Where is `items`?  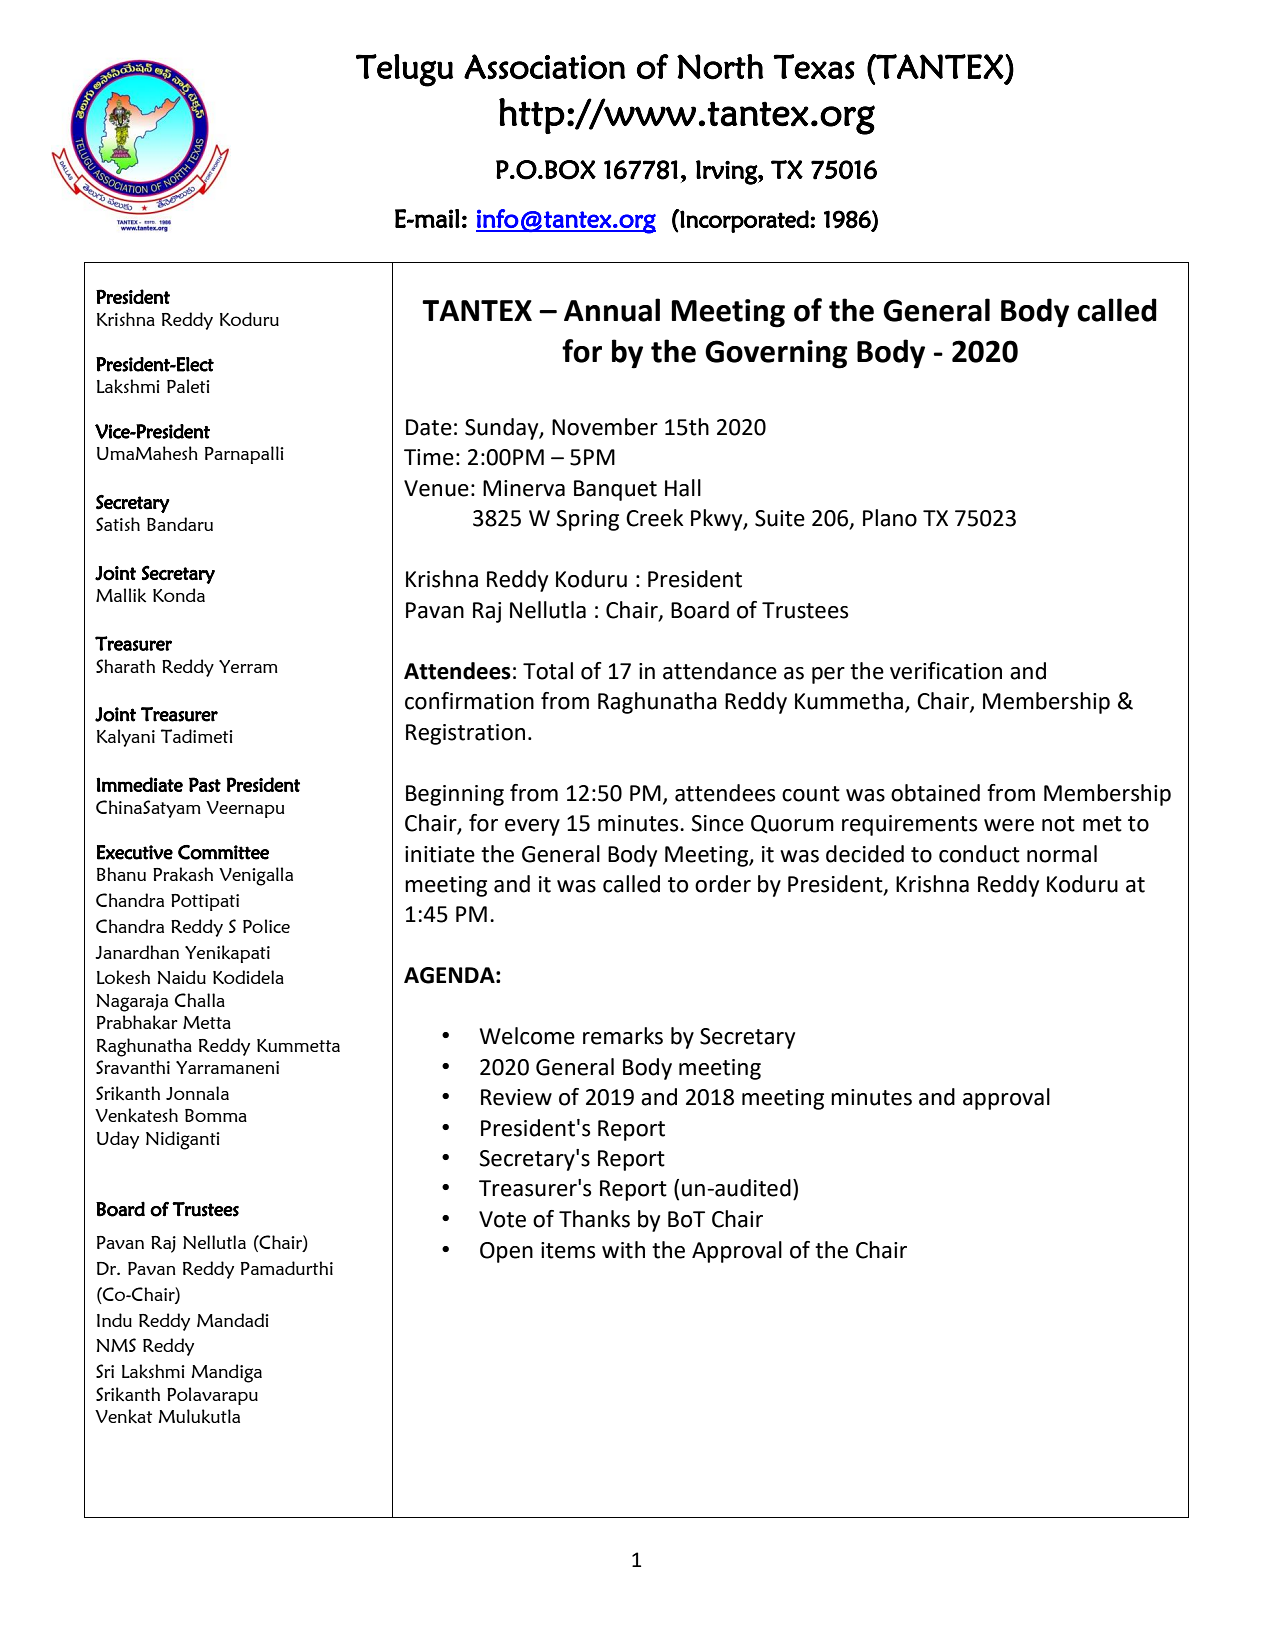
items is located at coordinates (568, 1250).
